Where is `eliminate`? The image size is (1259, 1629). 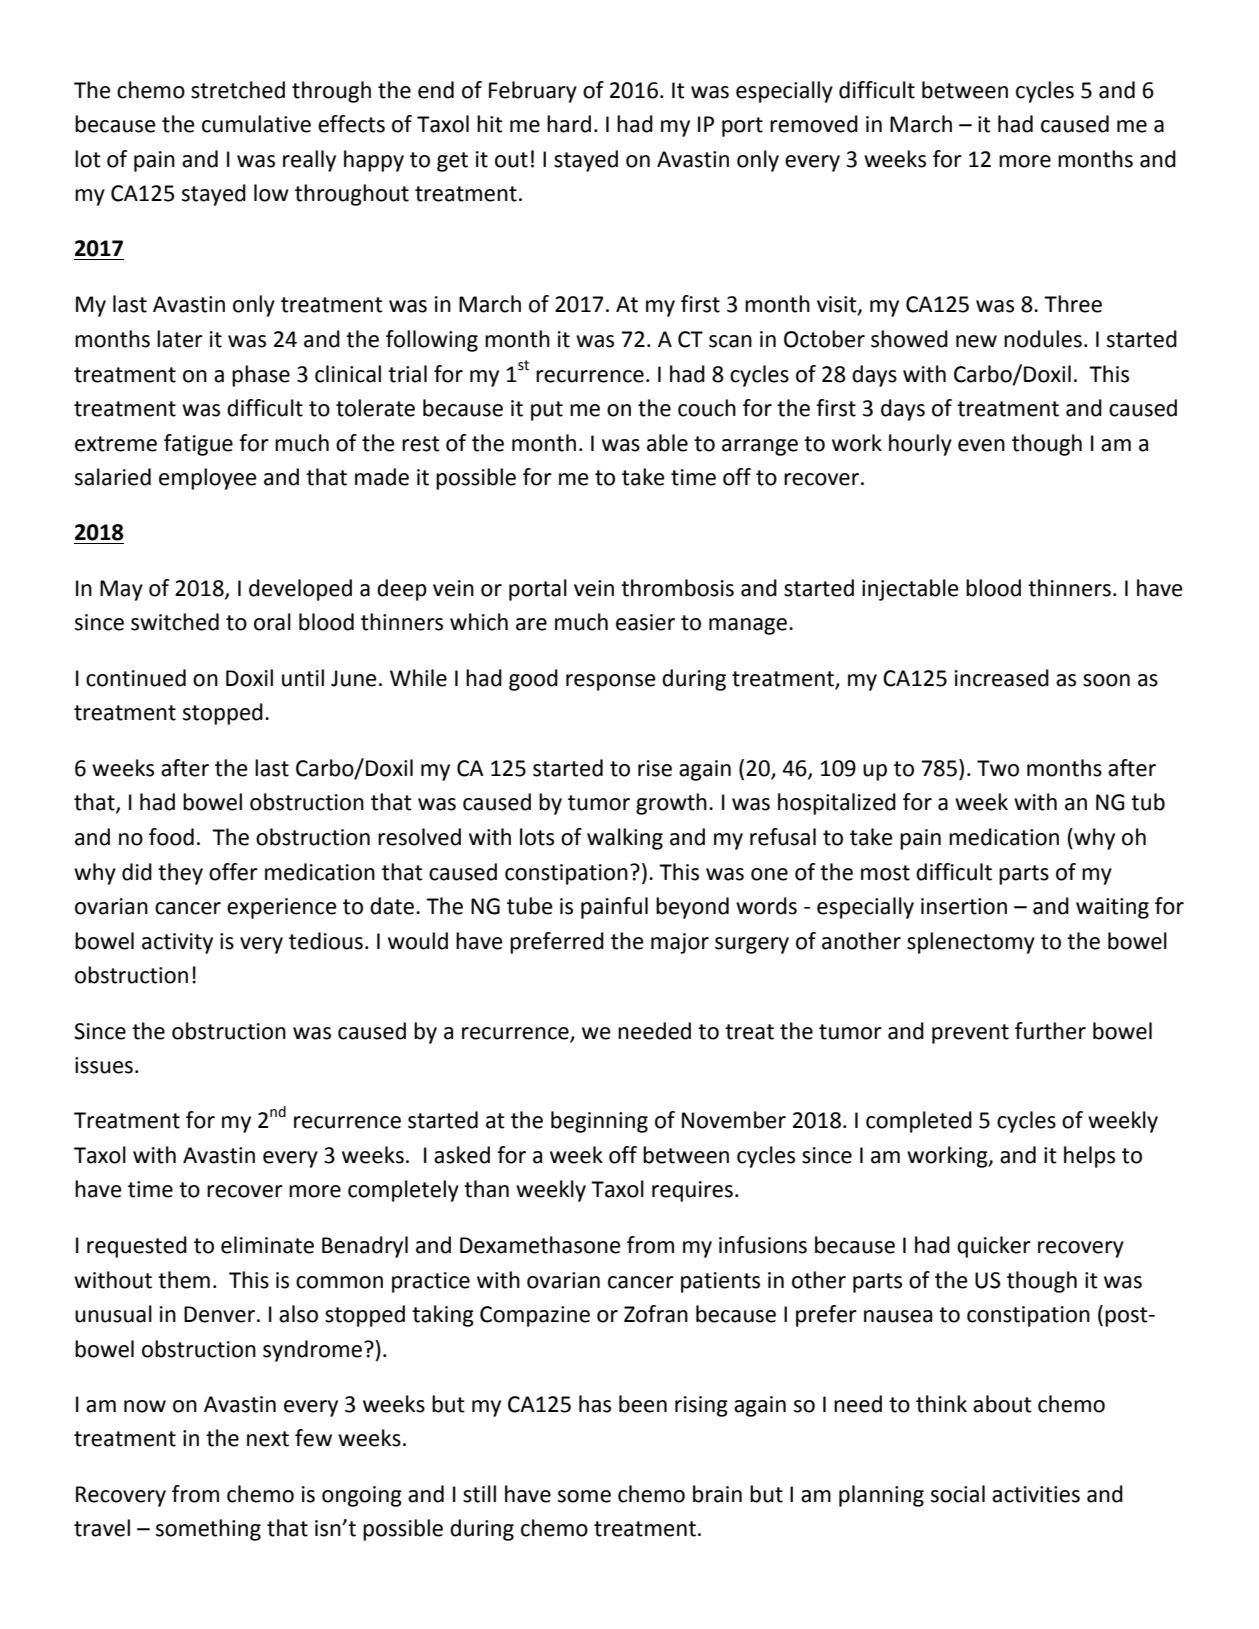
eliminate is located at coordinates (267, 1245).
